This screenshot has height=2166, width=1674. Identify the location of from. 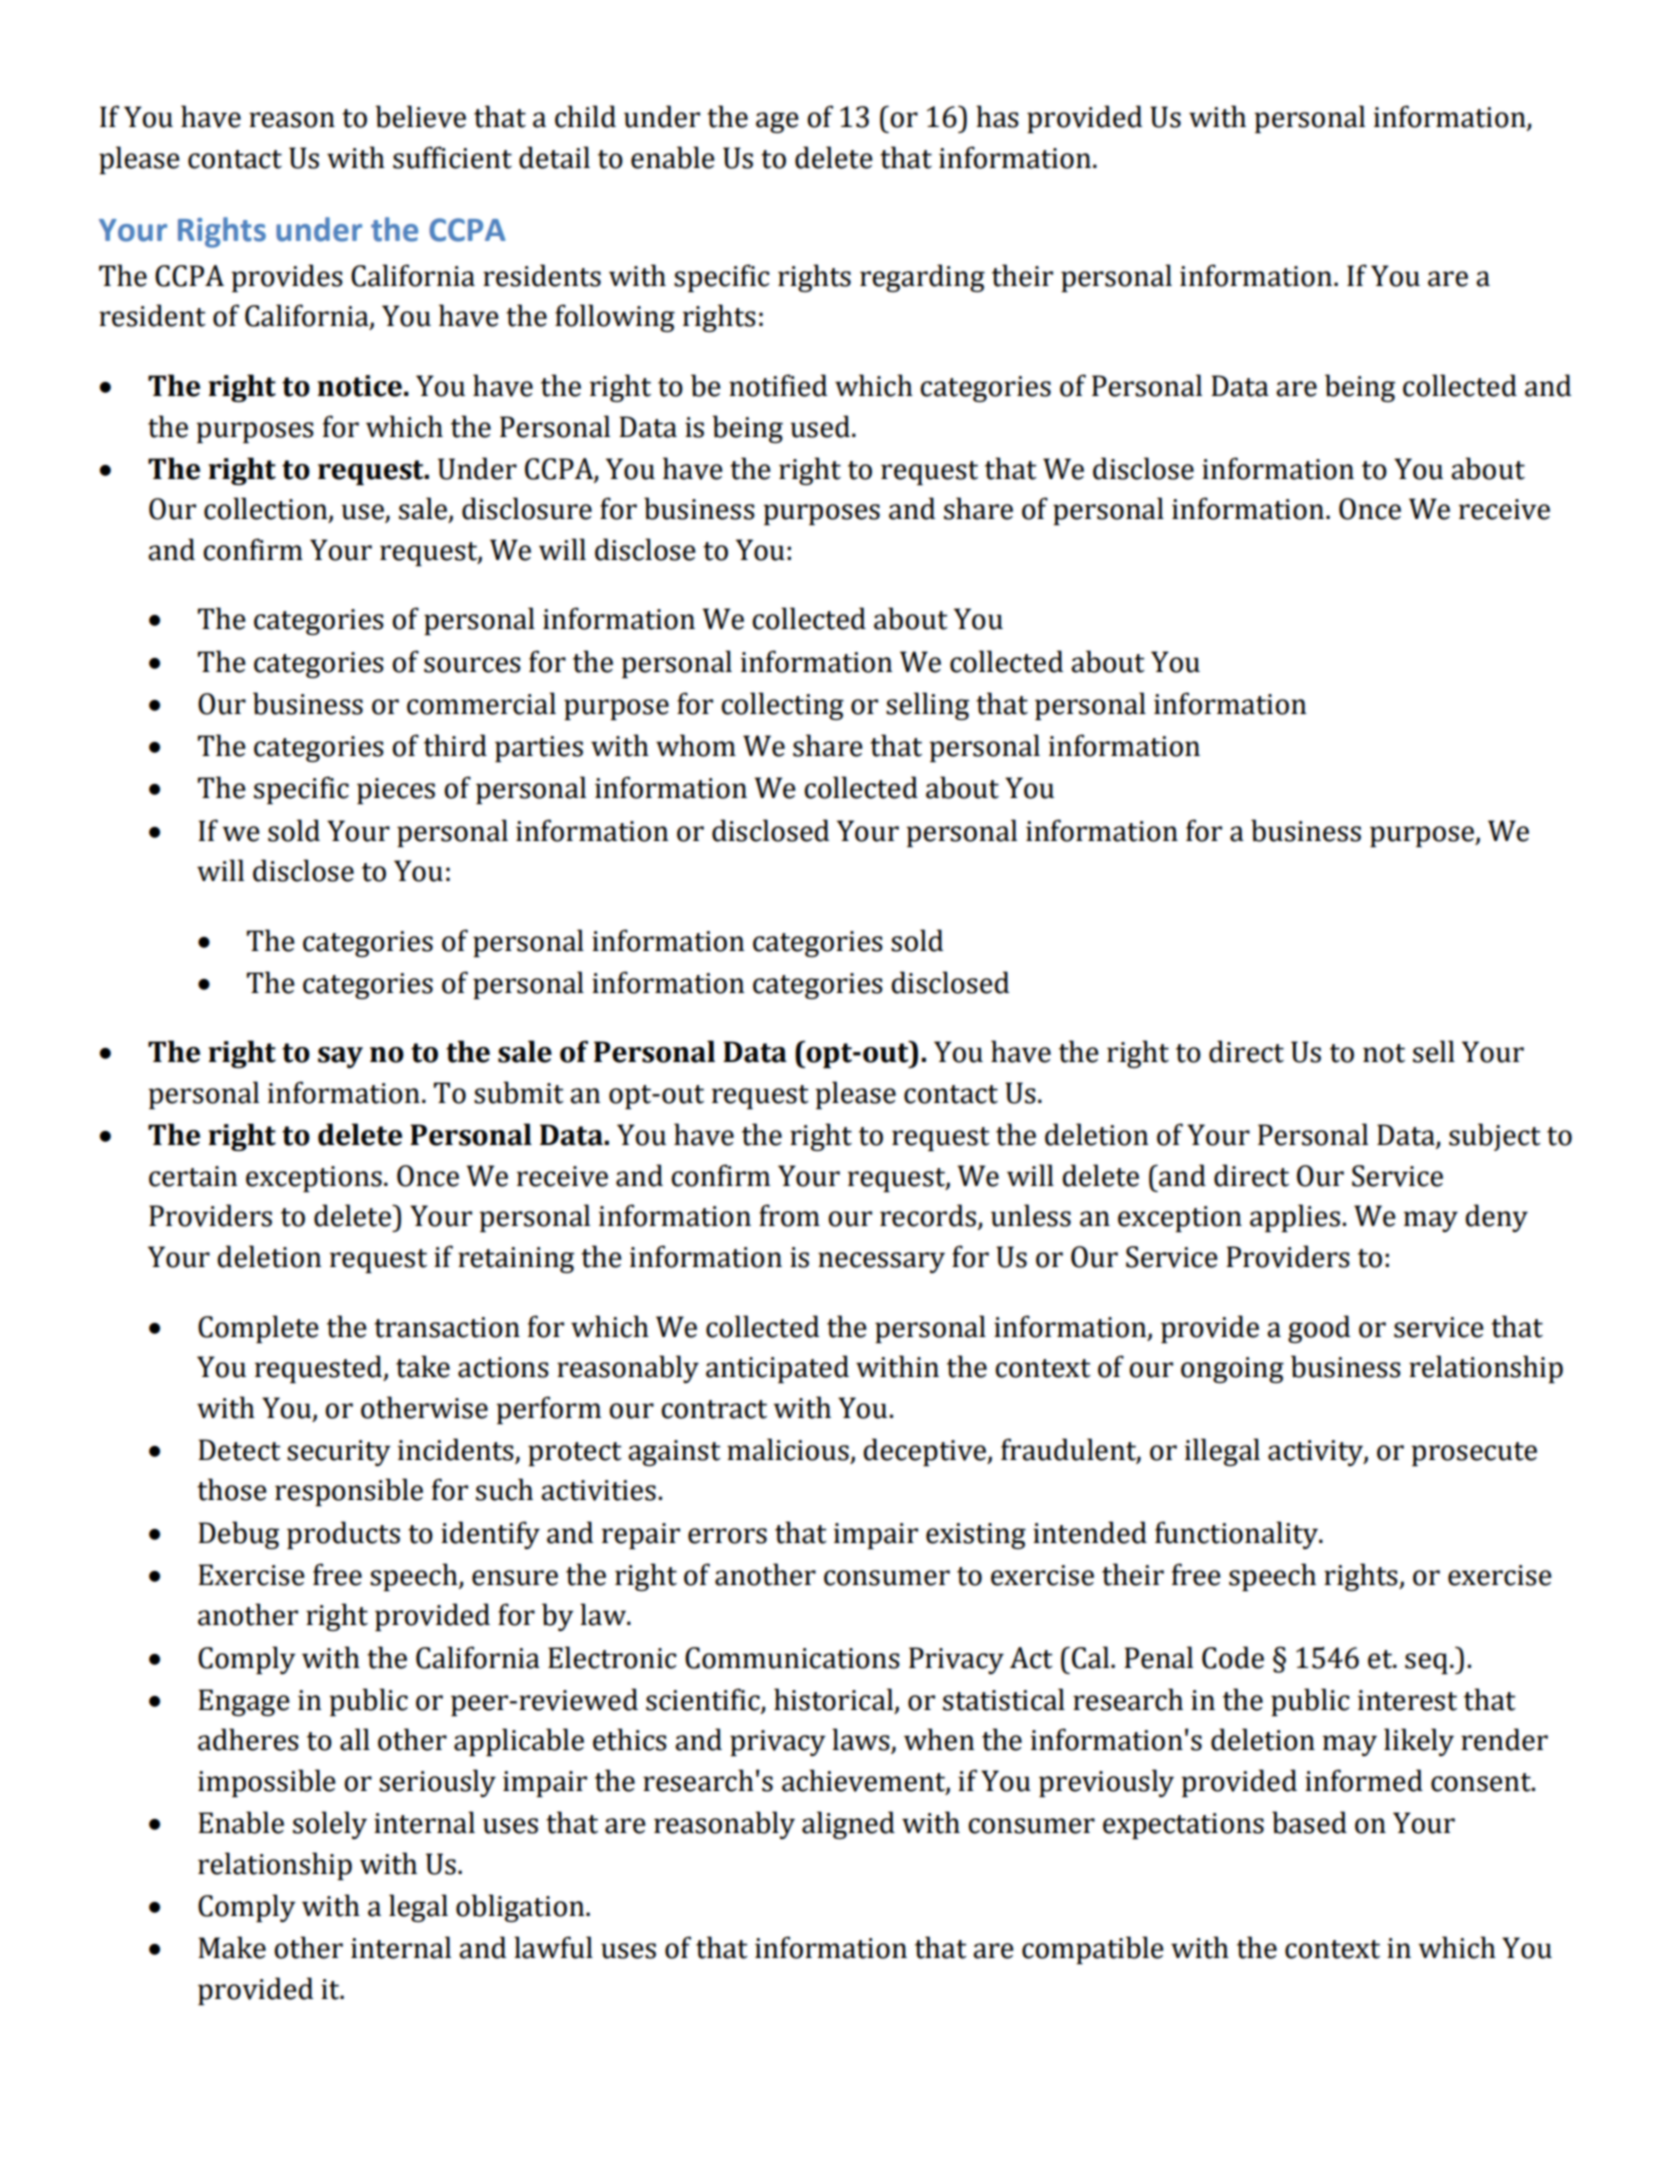
(789, 1215).
